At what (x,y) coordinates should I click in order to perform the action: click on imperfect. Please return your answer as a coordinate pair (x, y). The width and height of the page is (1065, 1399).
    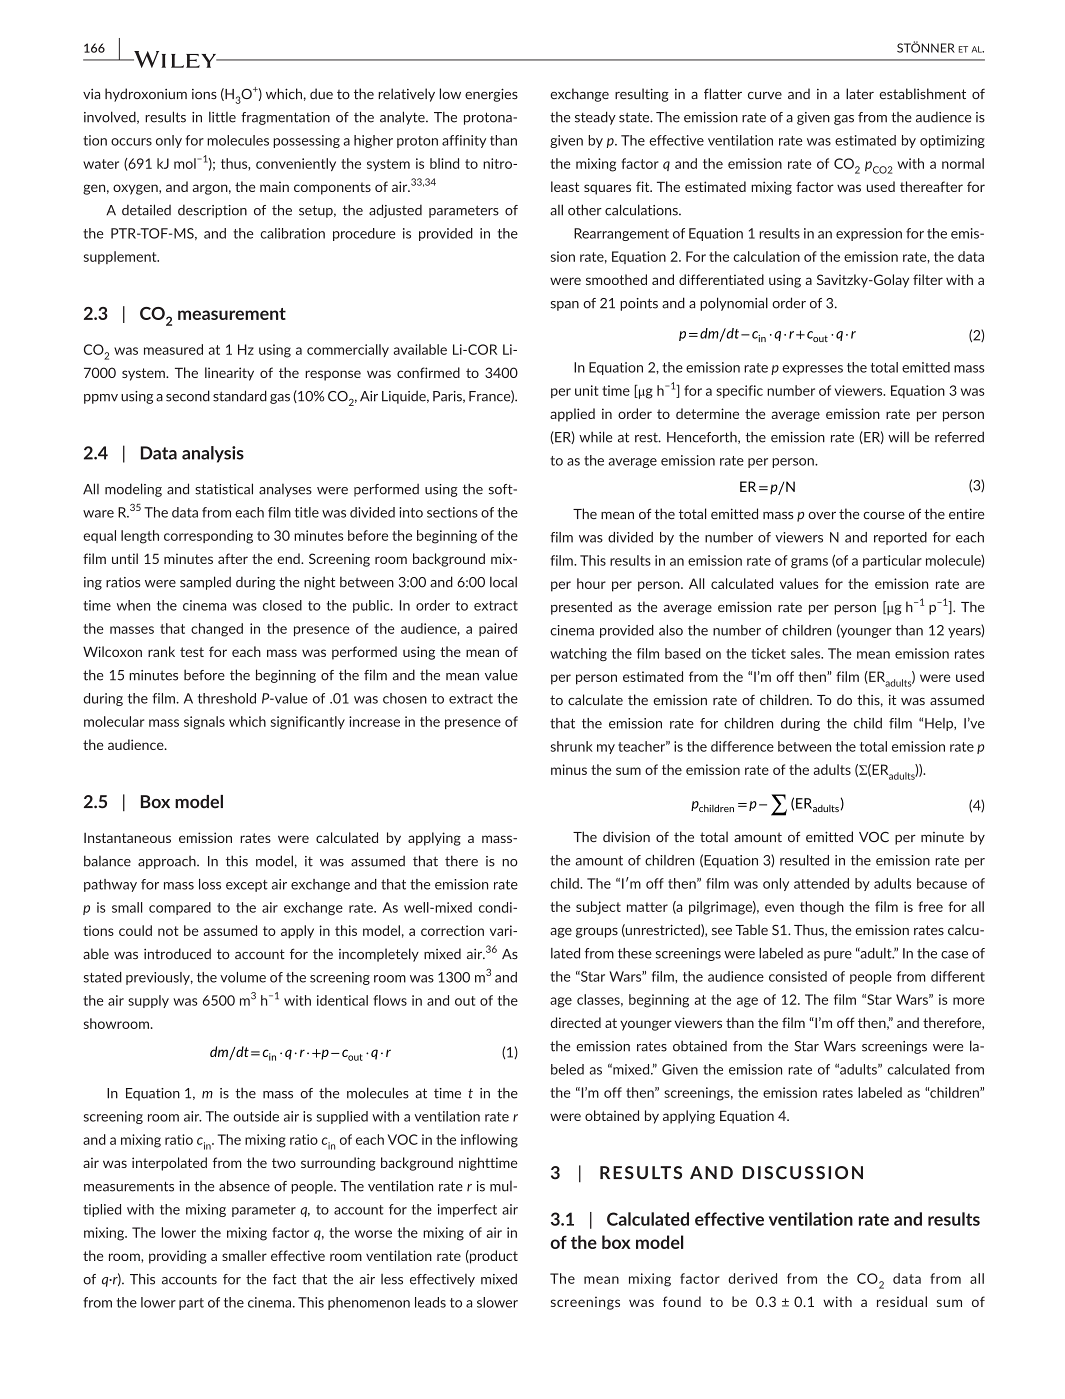
    Looking at the image, I should click on (467, 1210).
